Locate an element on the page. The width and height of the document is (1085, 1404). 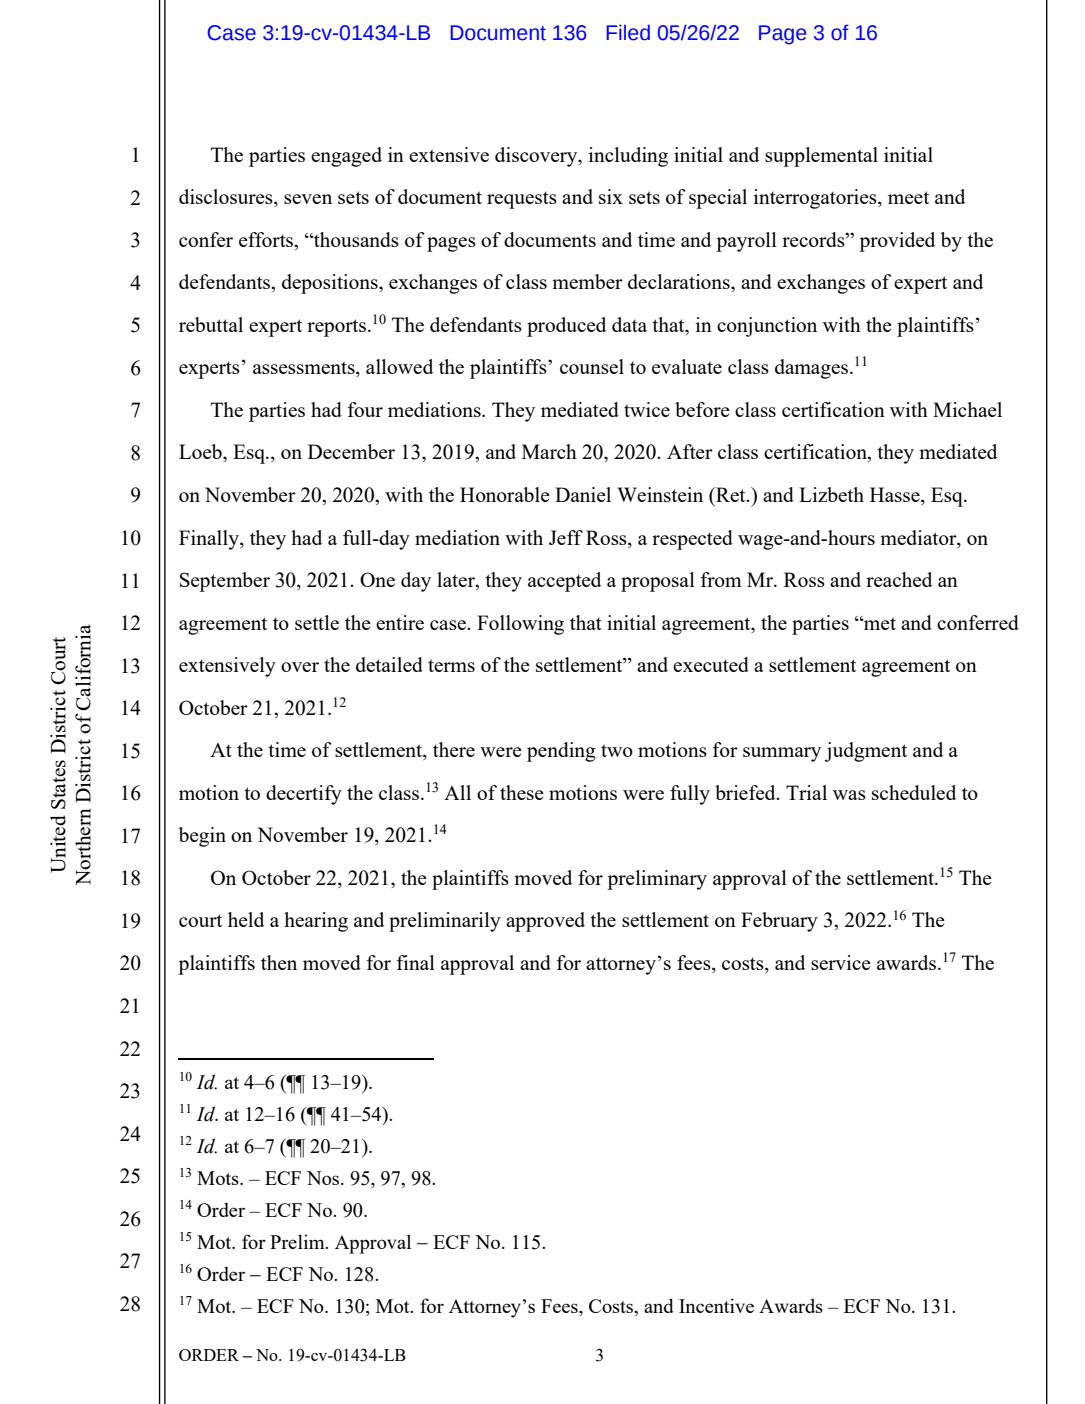
Nos is located at coordinates (324, 1178).
